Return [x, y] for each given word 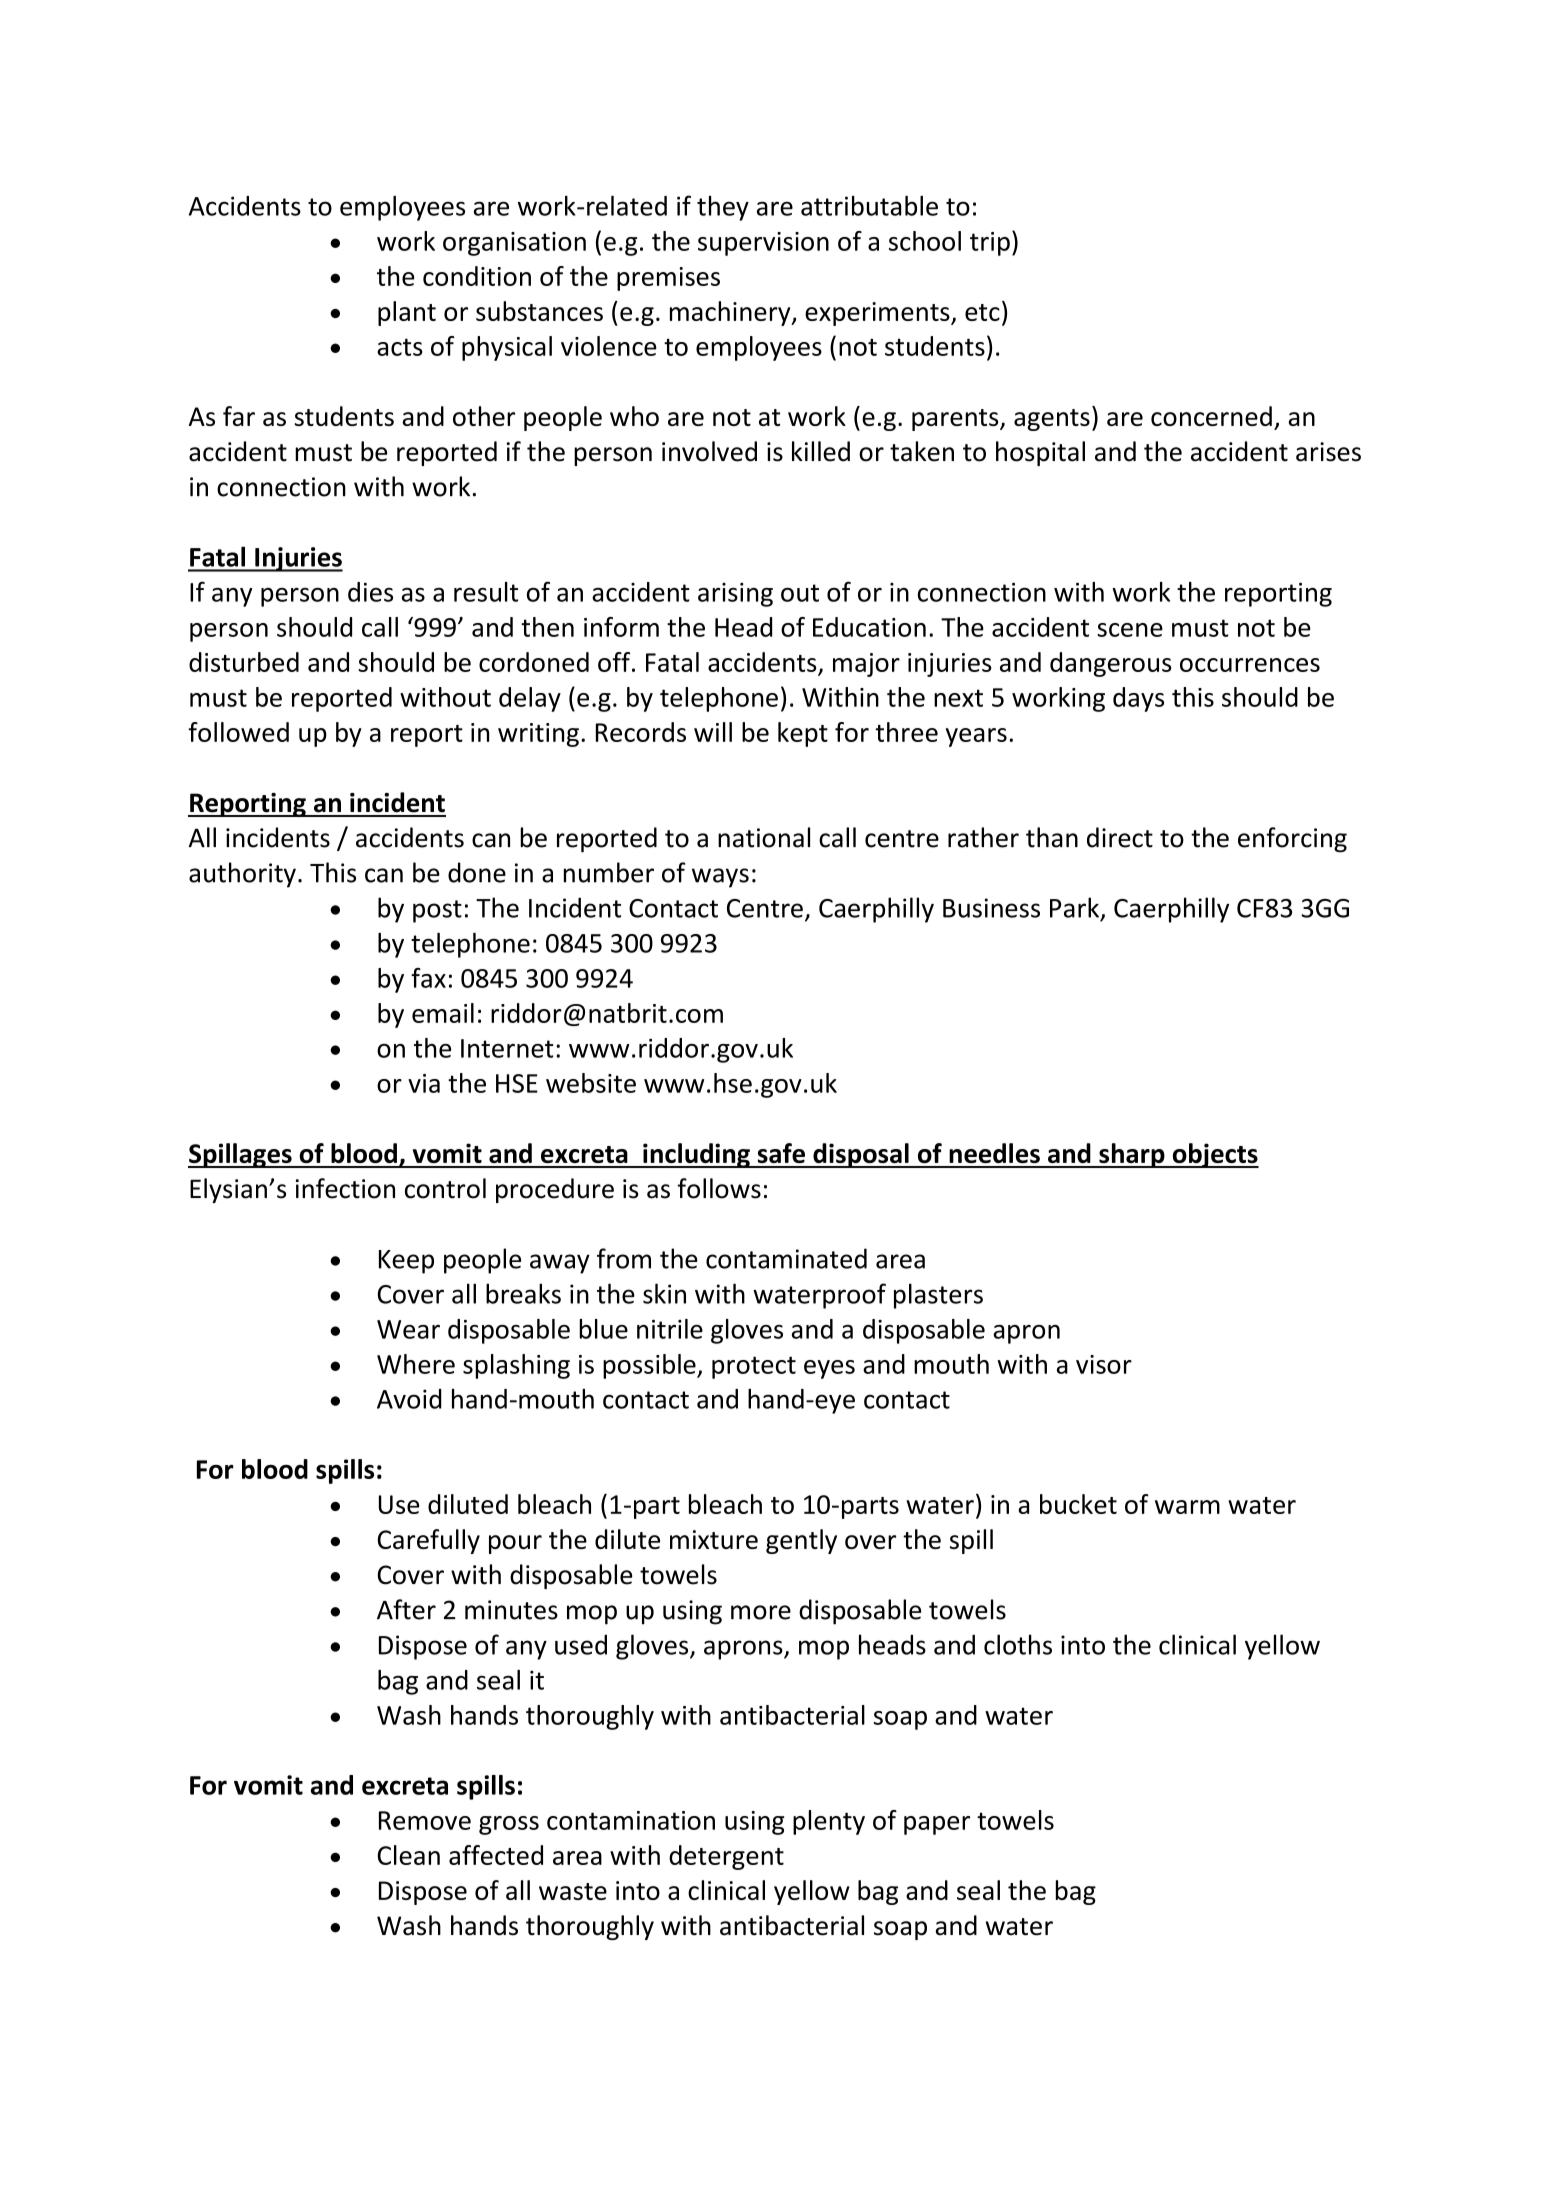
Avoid [409, 1399]
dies [370, 592]
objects [1214, 1155]
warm [1187, 1507]
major [866, 665]
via [424, 1083]
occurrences [1250, 665]
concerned [1211, 416]
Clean [408, 1855]
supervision [763, 244]
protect [754, 1367]
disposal [861, 1155]
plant [407, 313]
